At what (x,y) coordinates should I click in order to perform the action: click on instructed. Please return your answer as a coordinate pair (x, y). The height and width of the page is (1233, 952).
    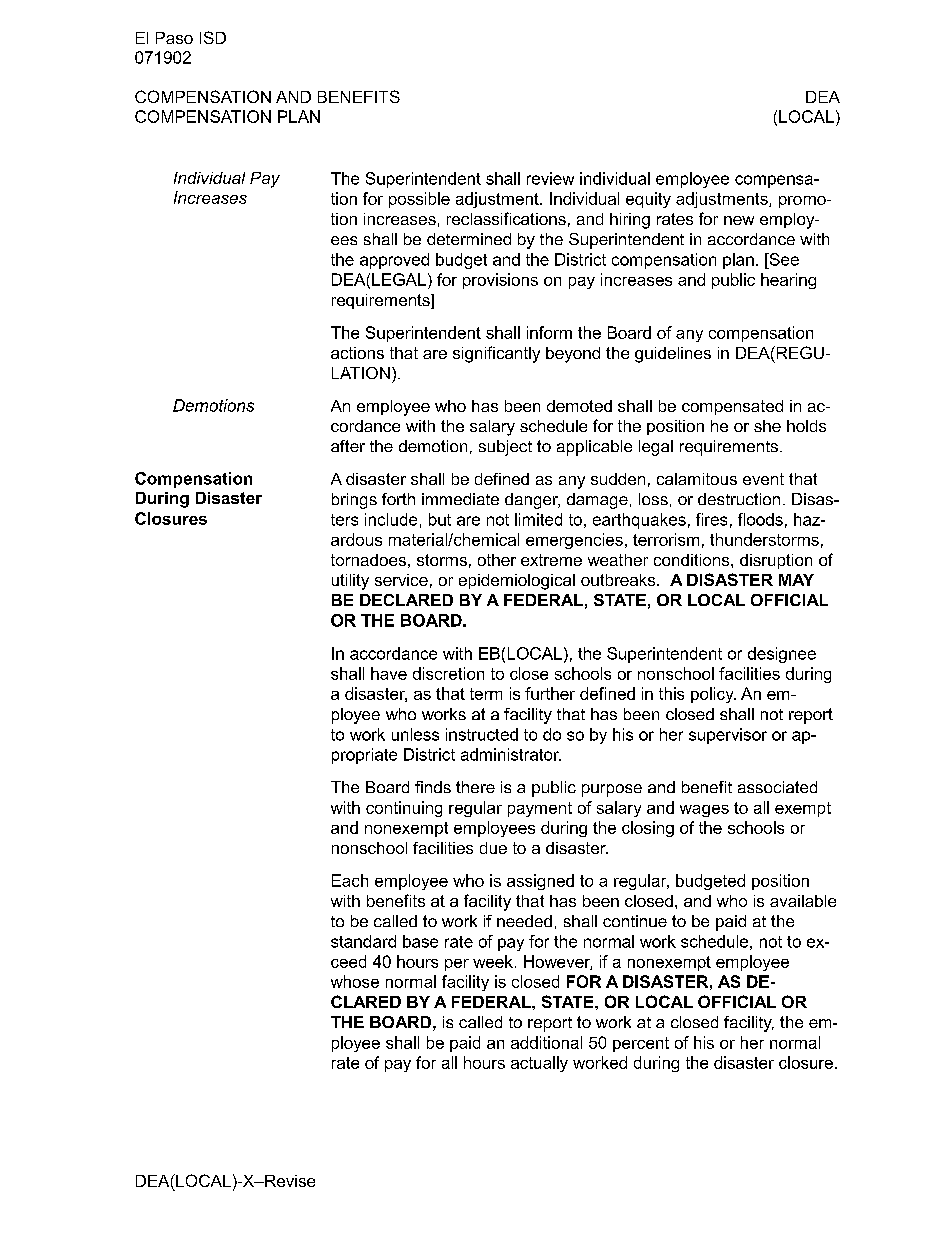
    Looking at the image, I should click on (482, 734).
